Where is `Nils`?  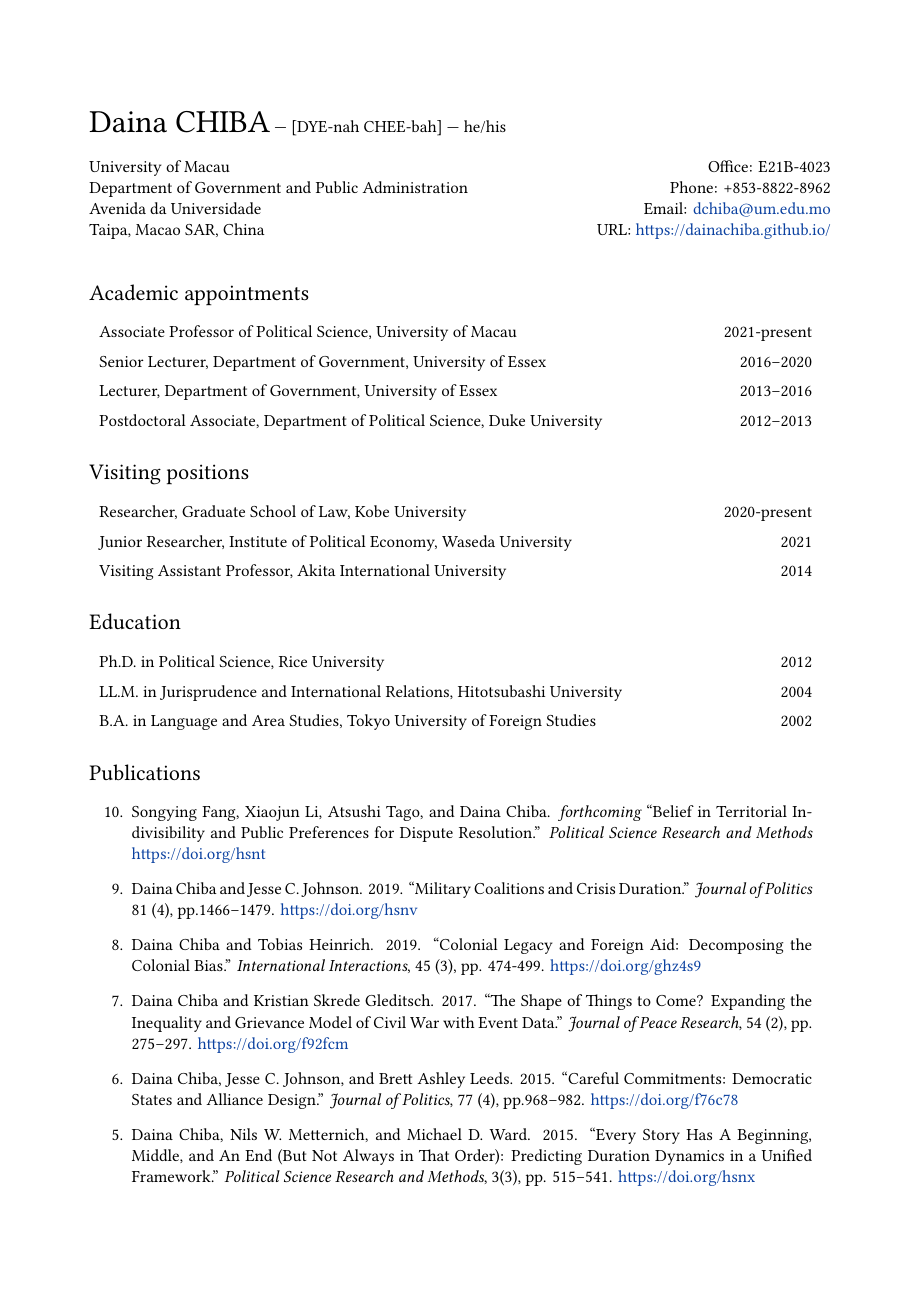
Nils is located at coordinates (243, 1134).
